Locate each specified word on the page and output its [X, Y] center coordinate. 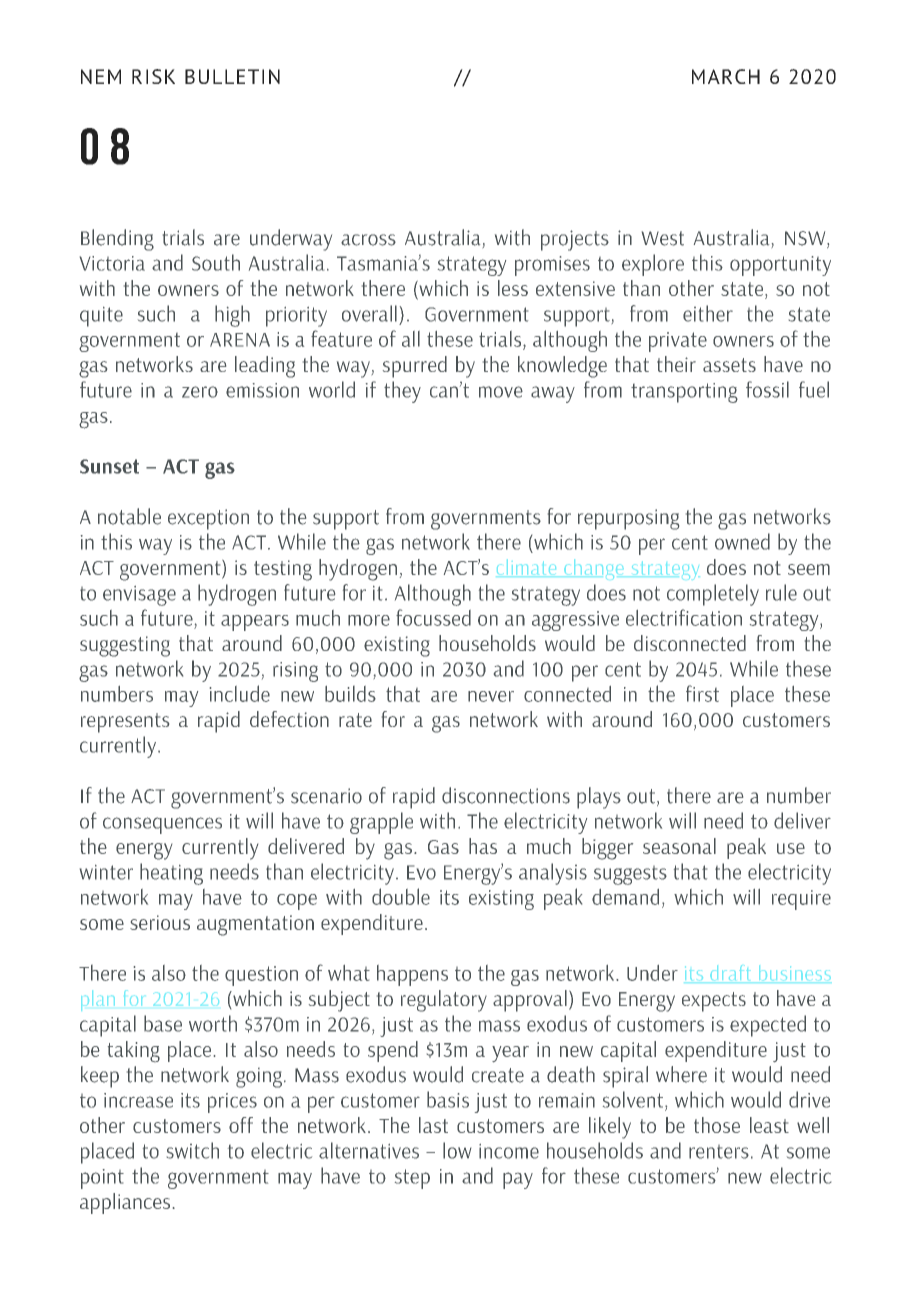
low [457, 1150]
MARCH [726, 76]
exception [208, 519]
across [368, 240]
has [483, 846]
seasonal [679, 846]
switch [193, 1150]
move [501, 392]
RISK [153, 76]
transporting [684, 393]
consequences [162, 825]
